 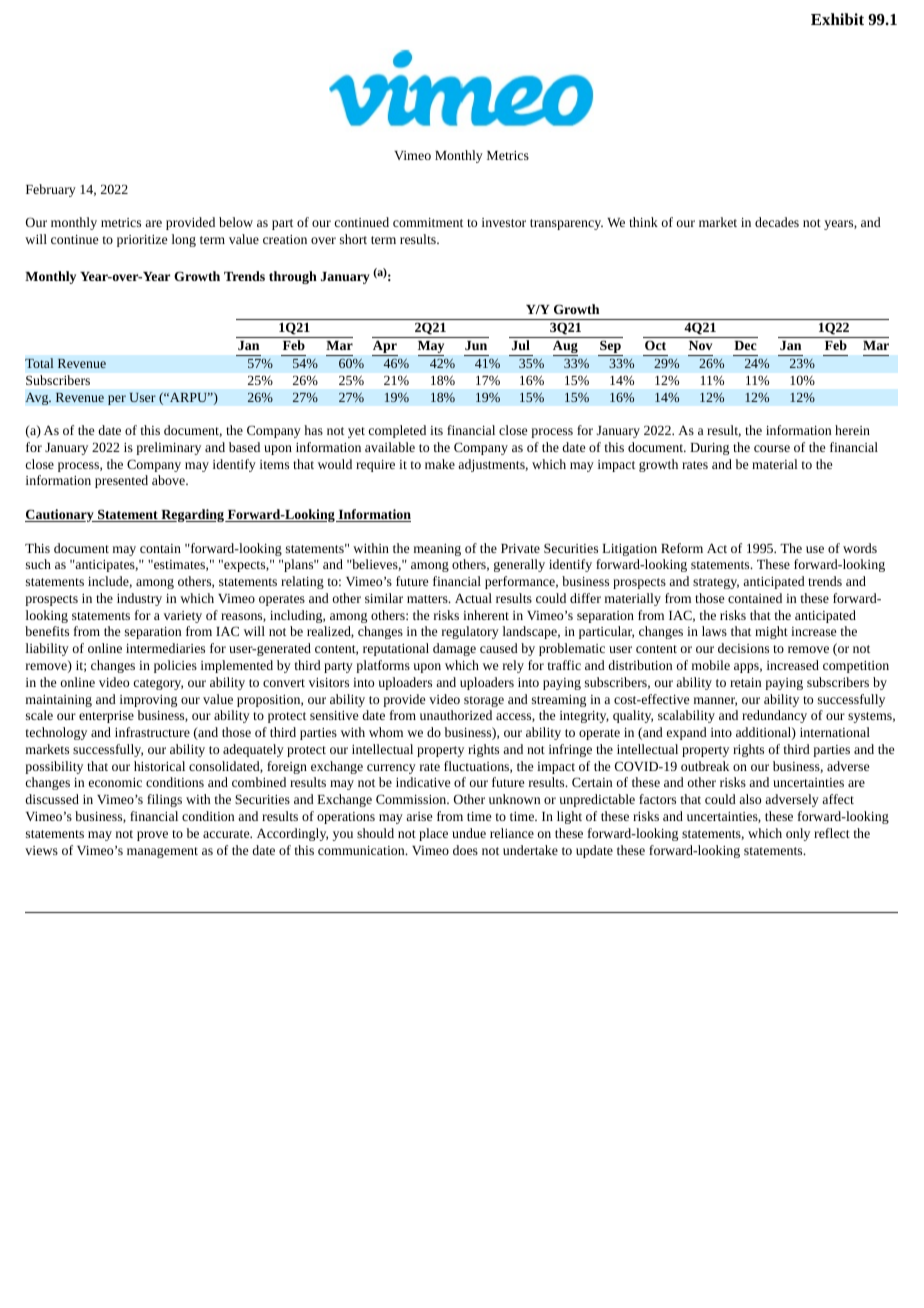 I want to click on variety, so click(x=183, y=617).
